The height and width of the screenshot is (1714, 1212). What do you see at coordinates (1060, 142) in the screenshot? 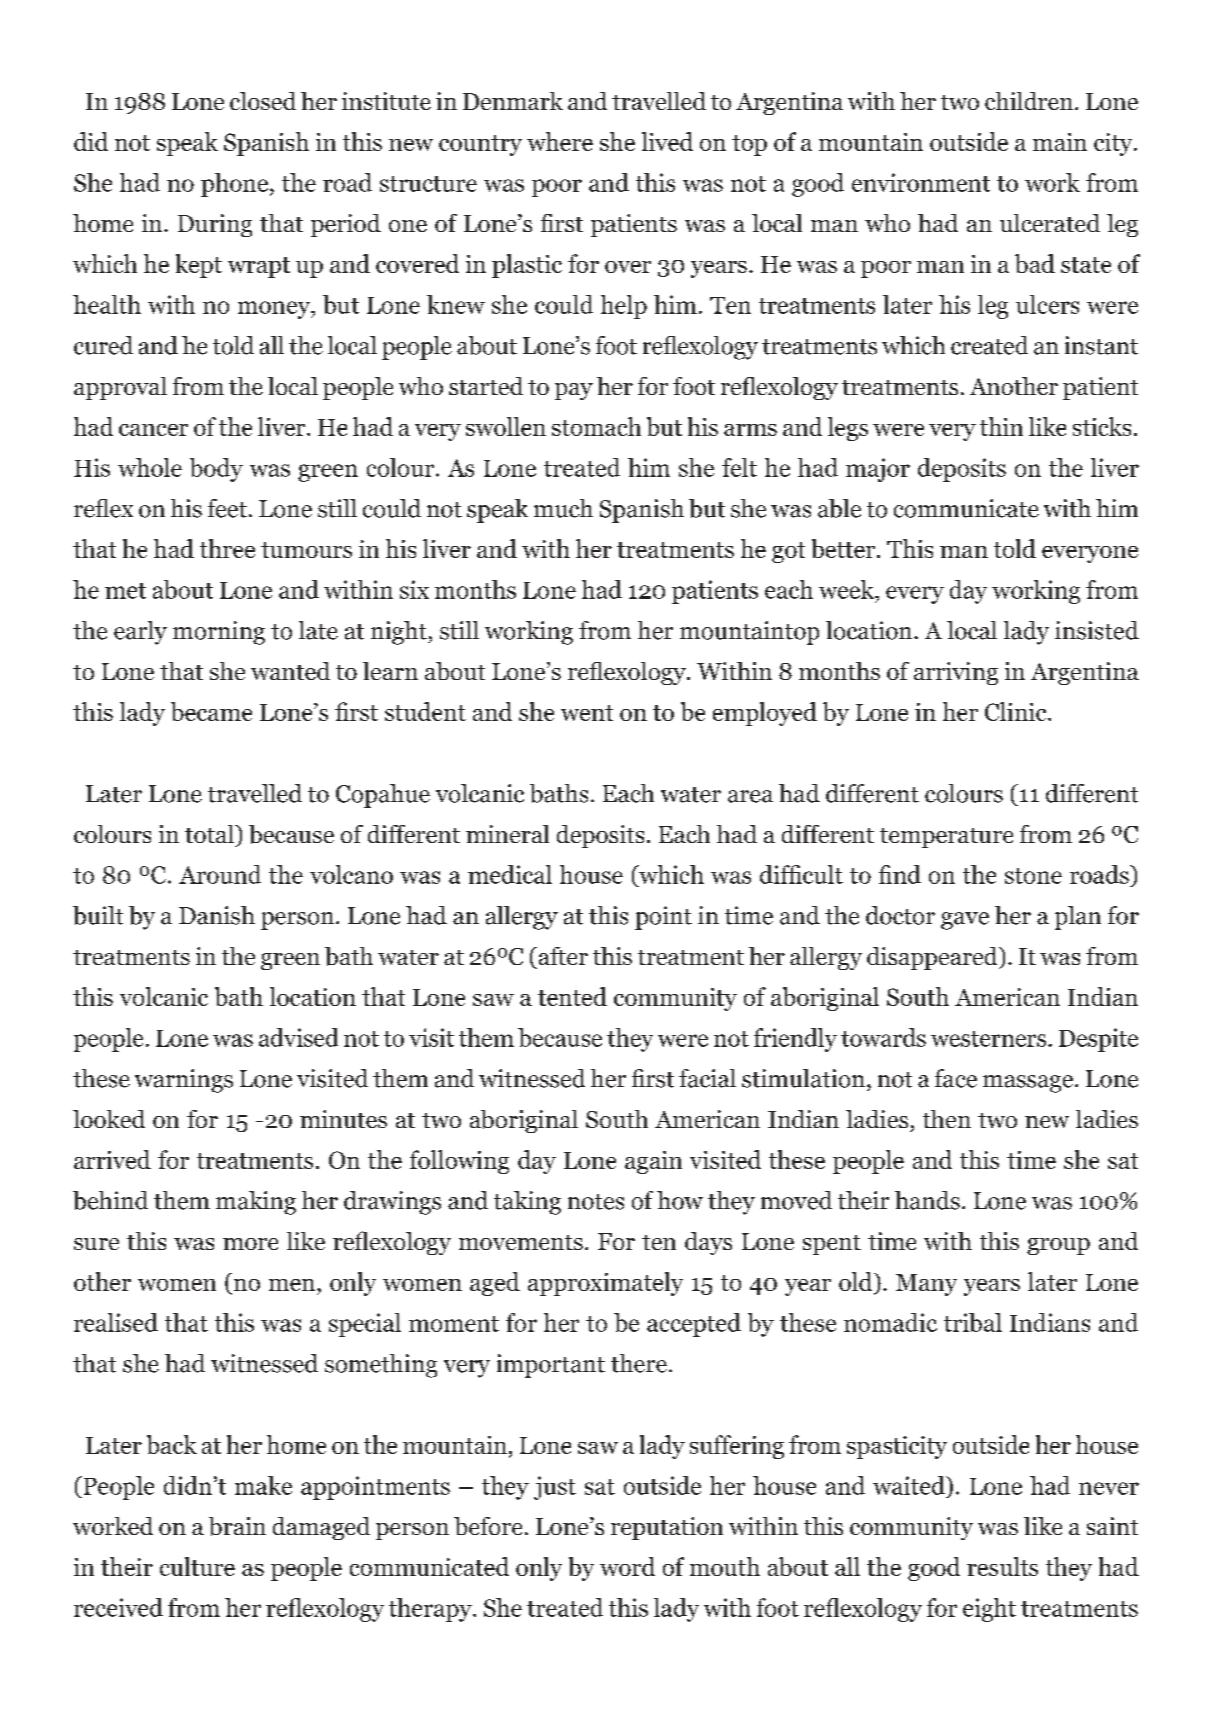
I see `main` at bounding box center [1060, 142].
